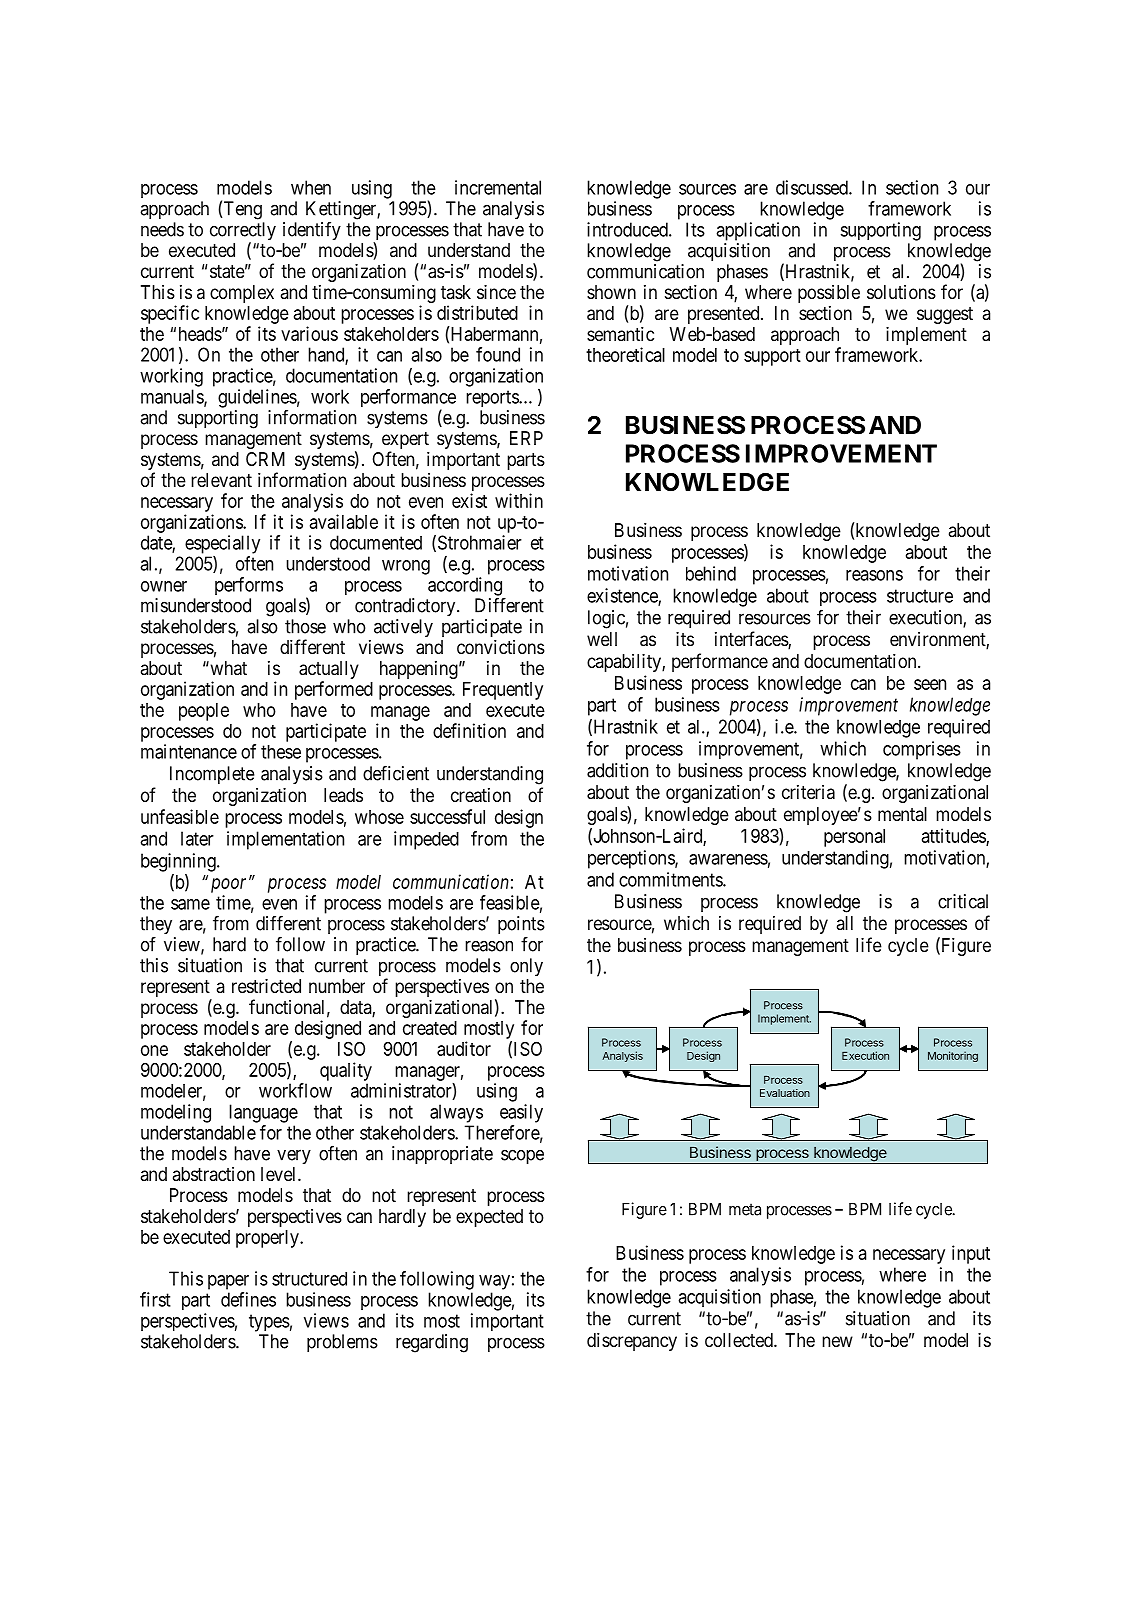  What do you see at coordinates (922, 750) in the image?
I see `comprises` at bounding box center [922, 750].
